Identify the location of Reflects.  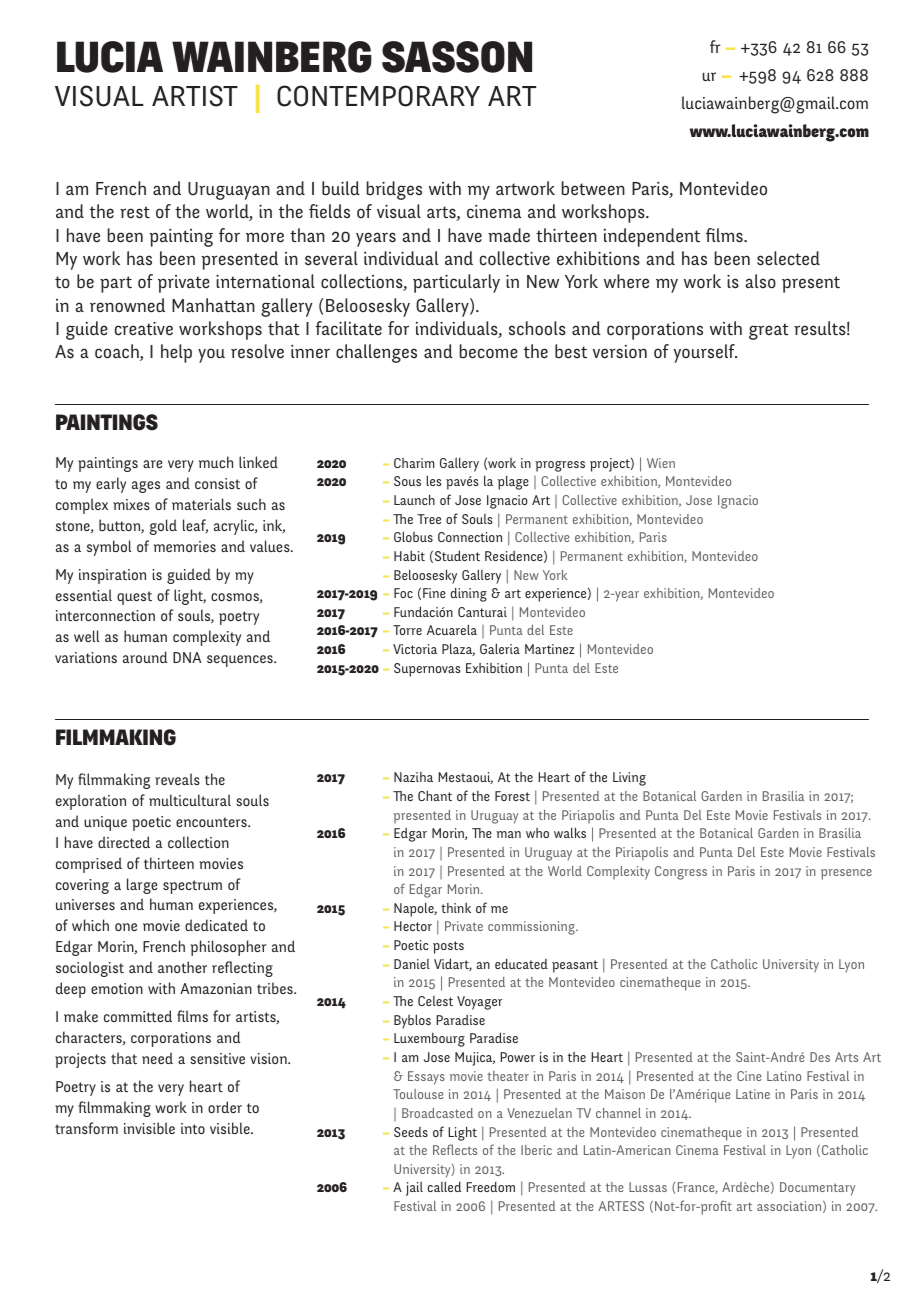
(455, 1149).
